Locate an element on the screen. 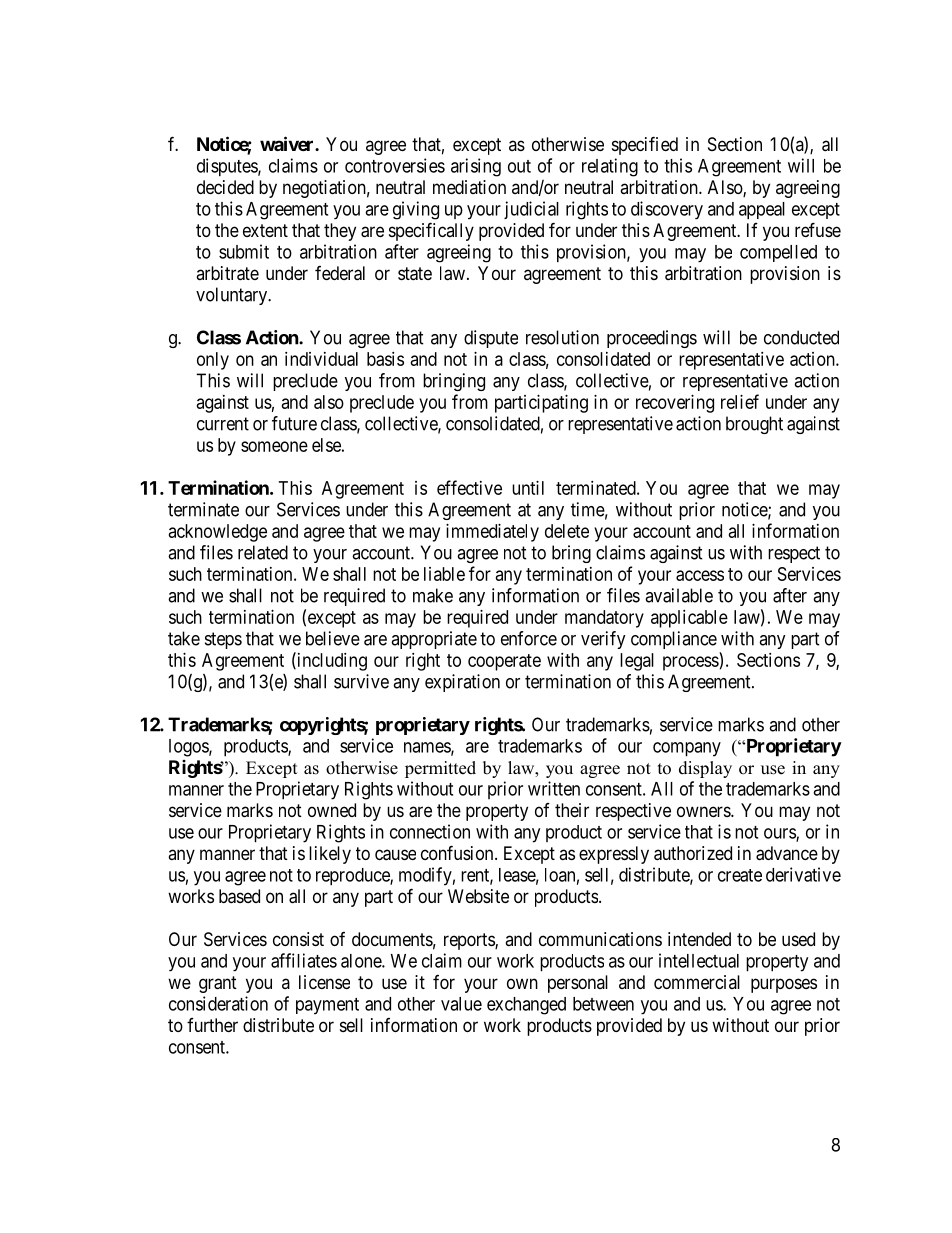 This screenshot has width=952, height=1233. resolution is located at coordinates (562, 337).
